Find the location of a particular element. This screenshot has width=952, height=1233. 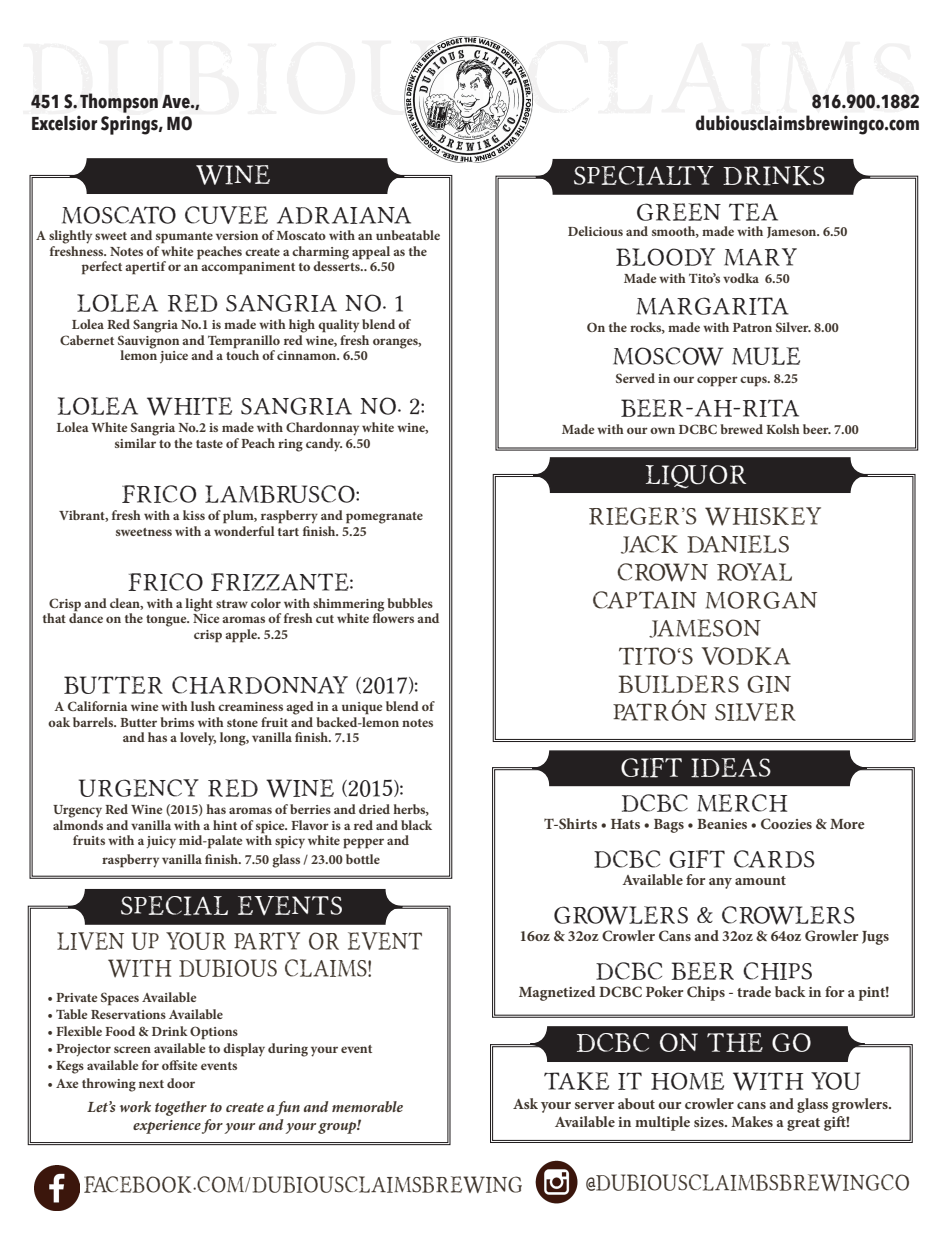

Delicious is located at coordinates (595, 231).
